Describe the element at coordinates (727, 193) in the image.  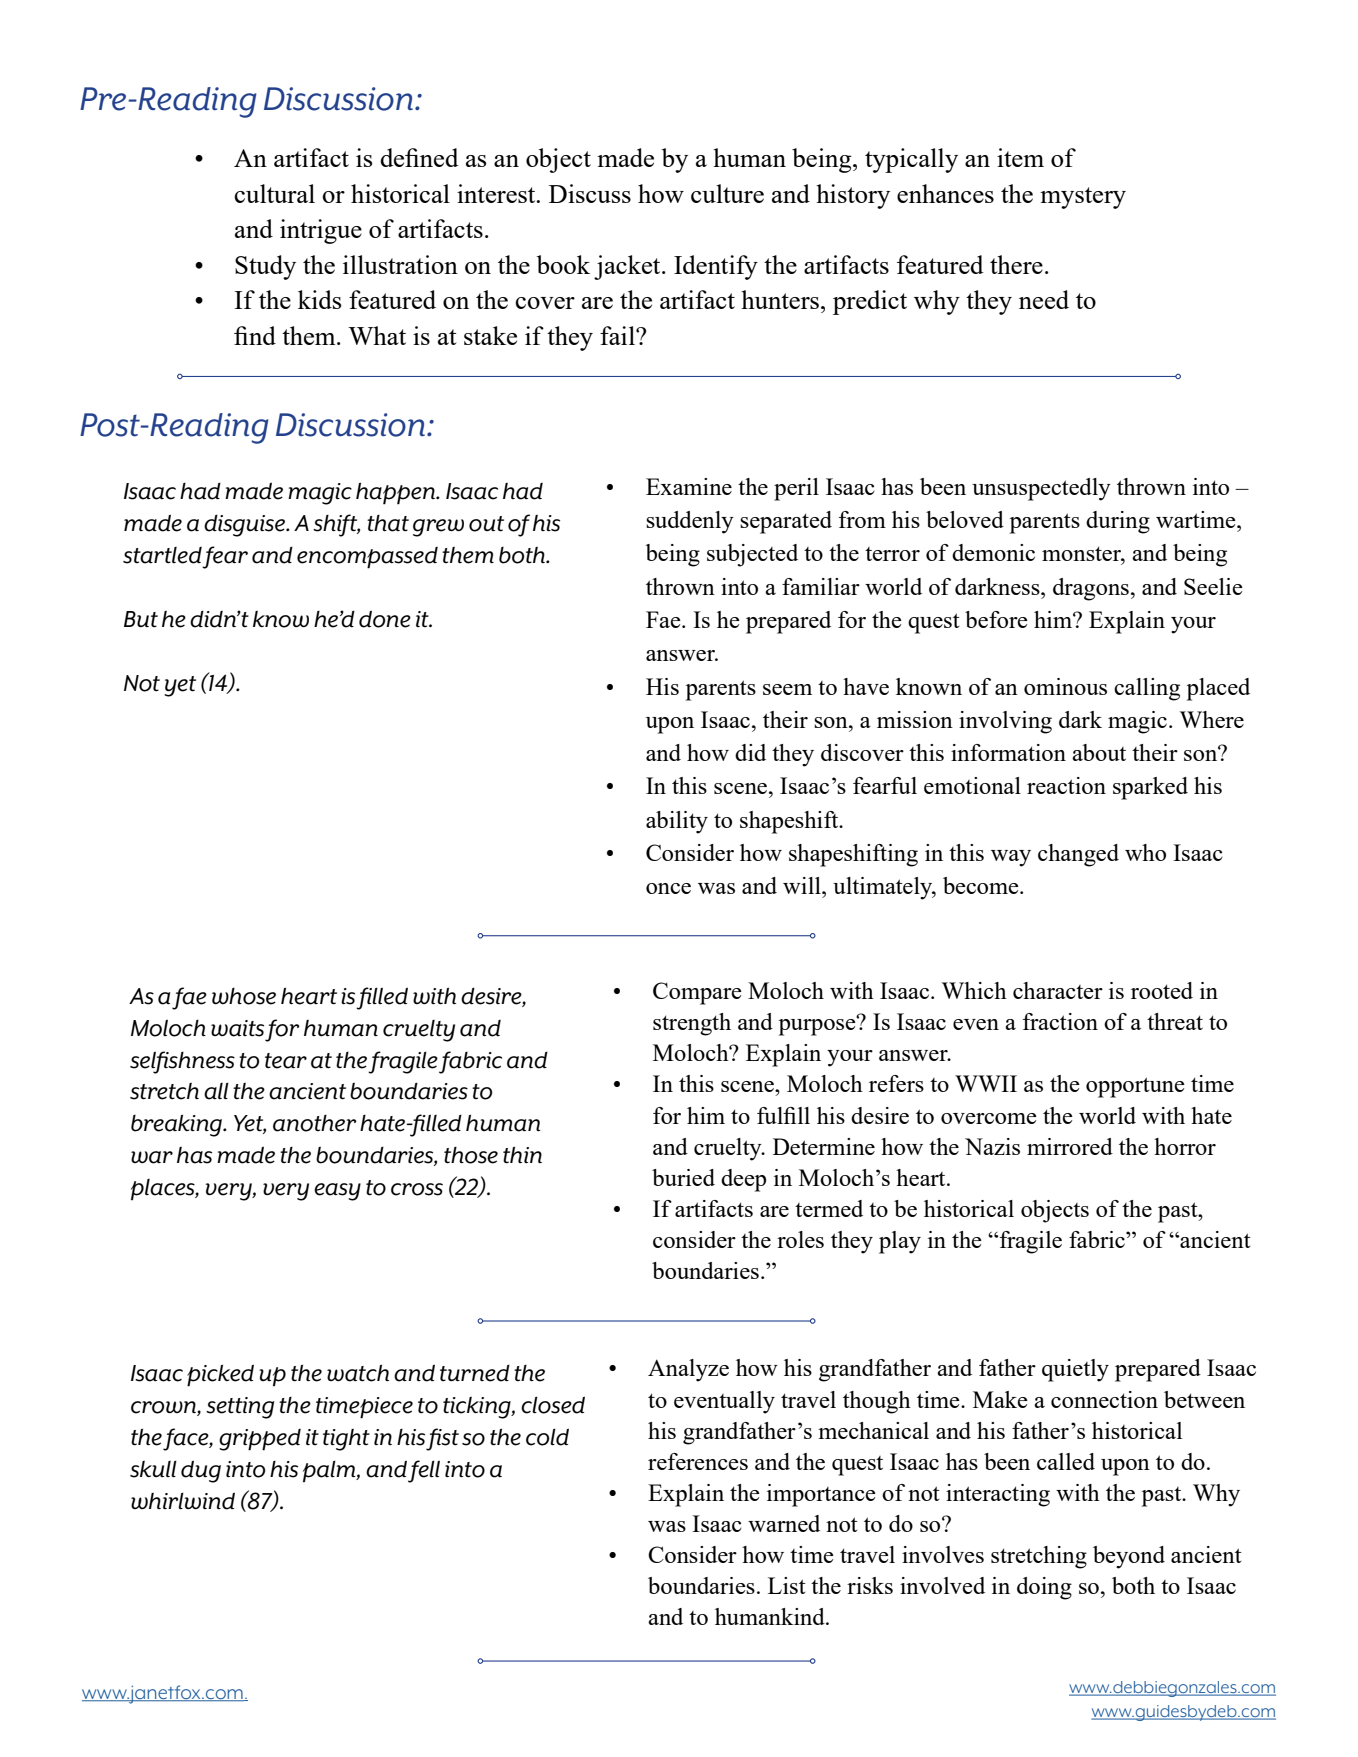
I see `culture` at that location.
